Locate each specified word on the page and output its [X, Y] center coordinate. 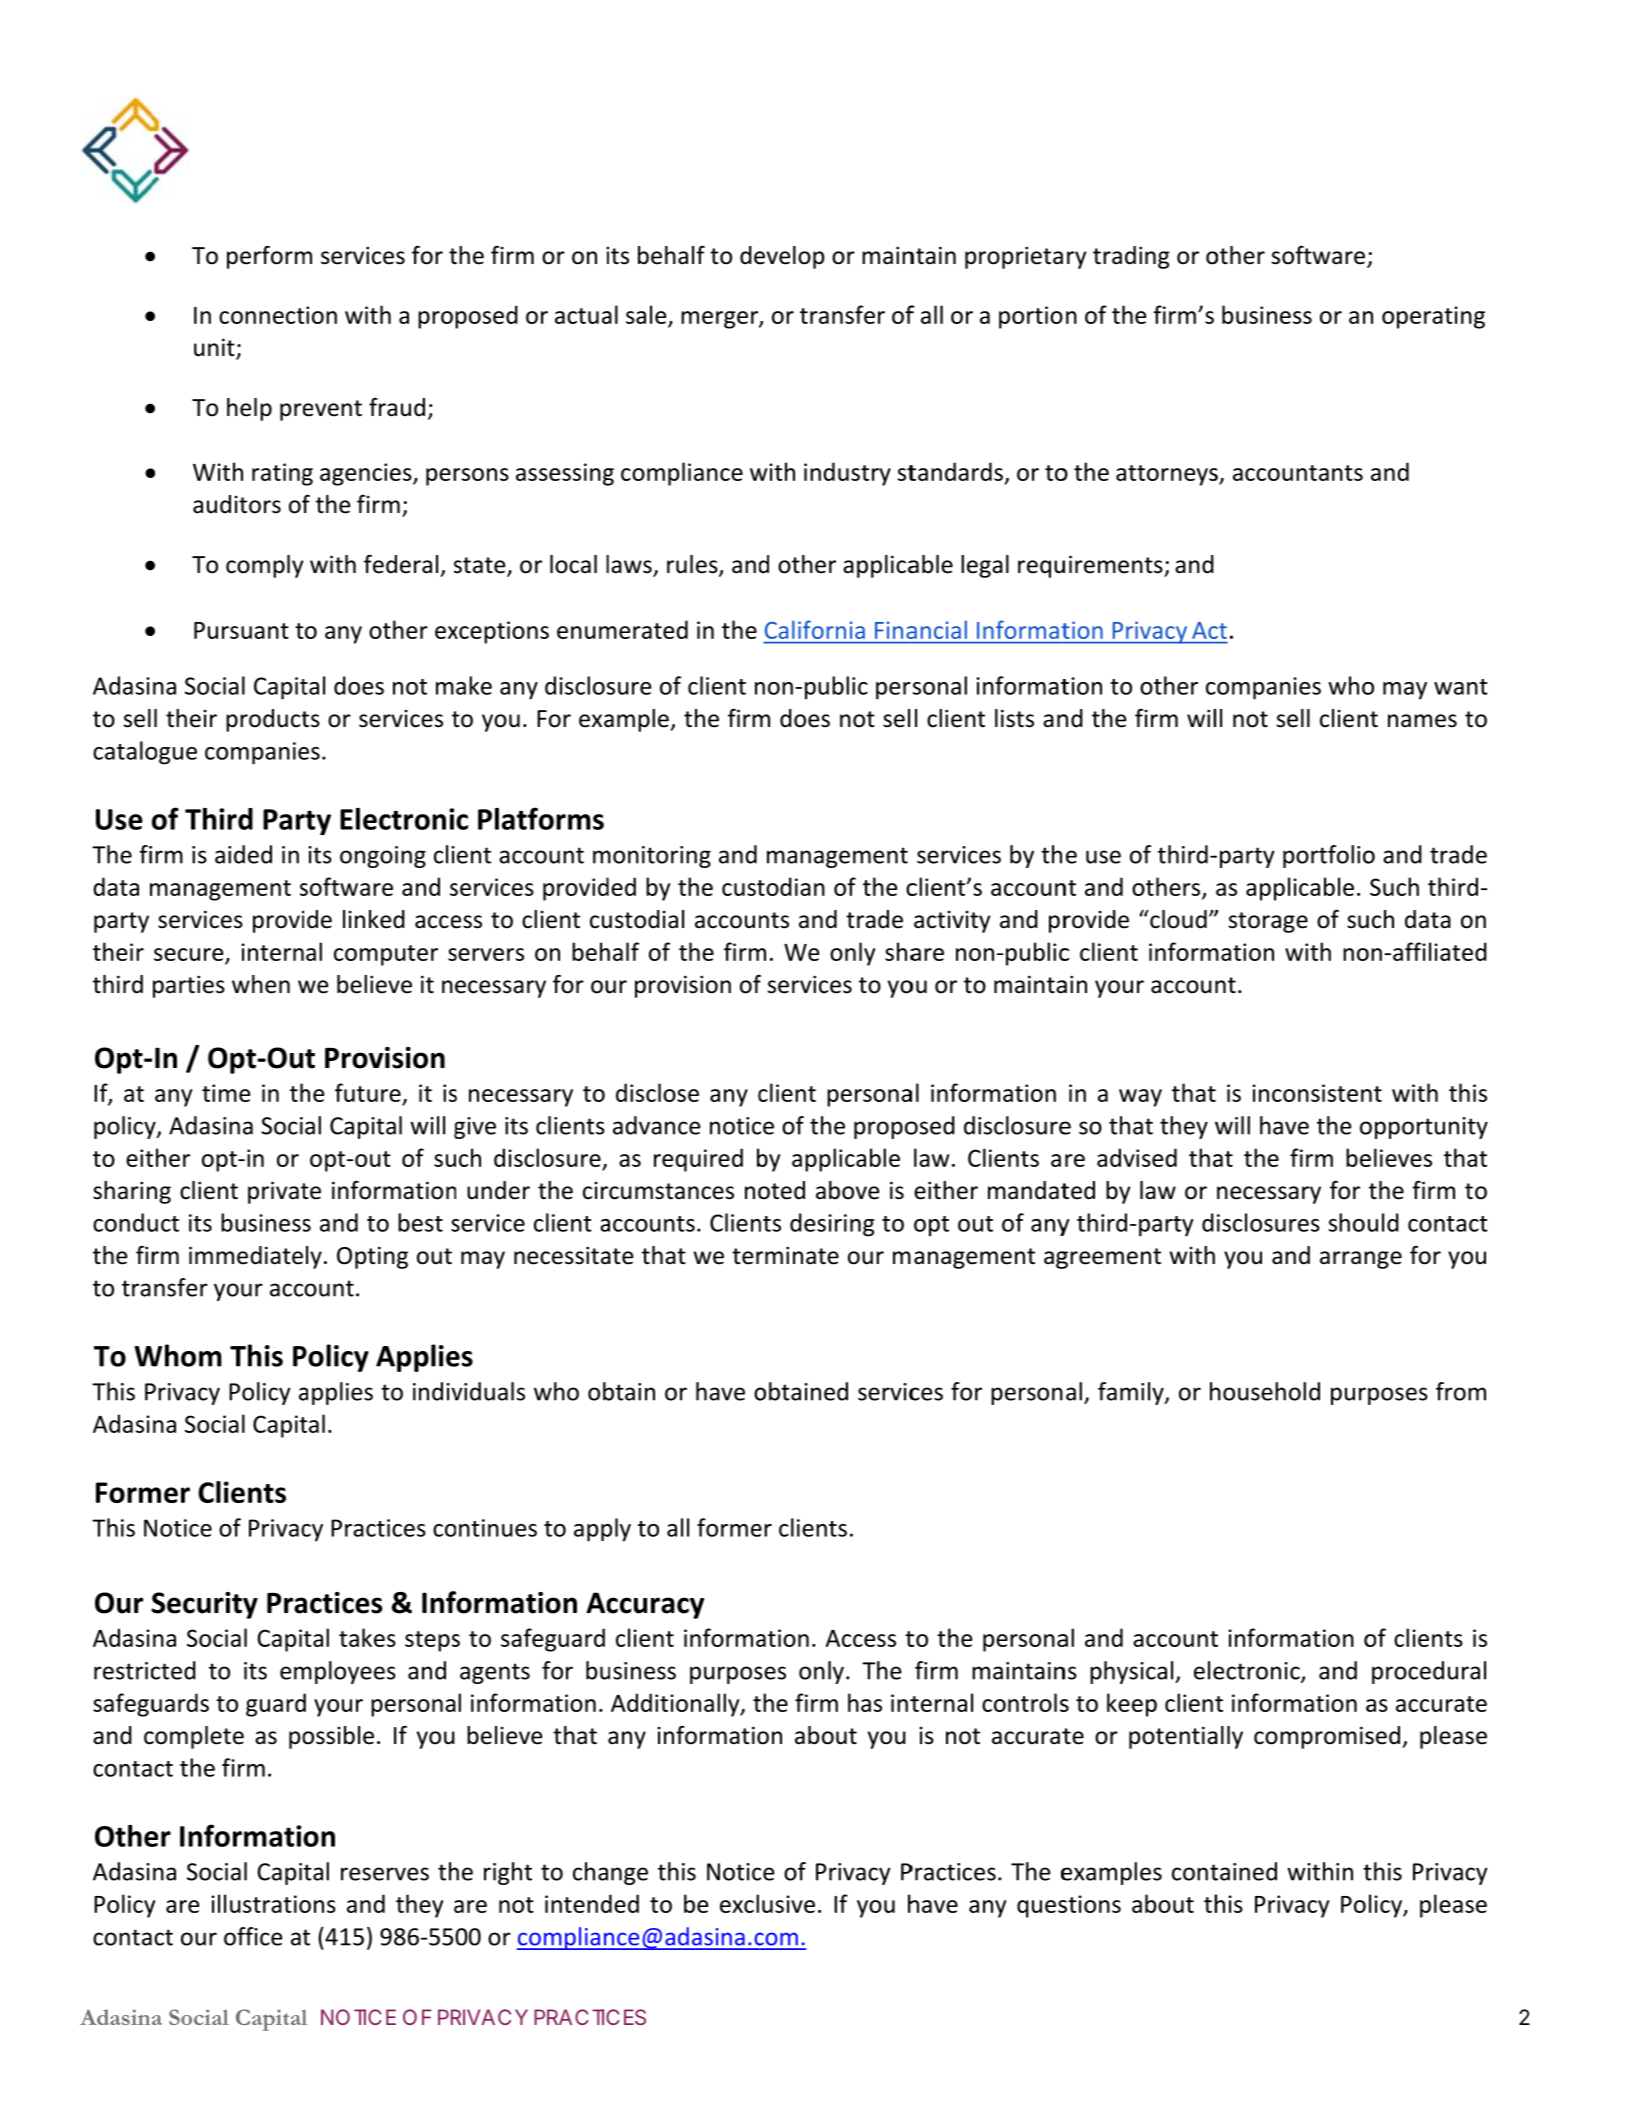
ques [1043, 1909]
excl [739, 1903]
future [368, 1092]
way [1140, 1098]
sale [646, 314]
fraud [397, 407]
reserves [385, 1874]
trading [1131, 257]
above [847, 1190]
